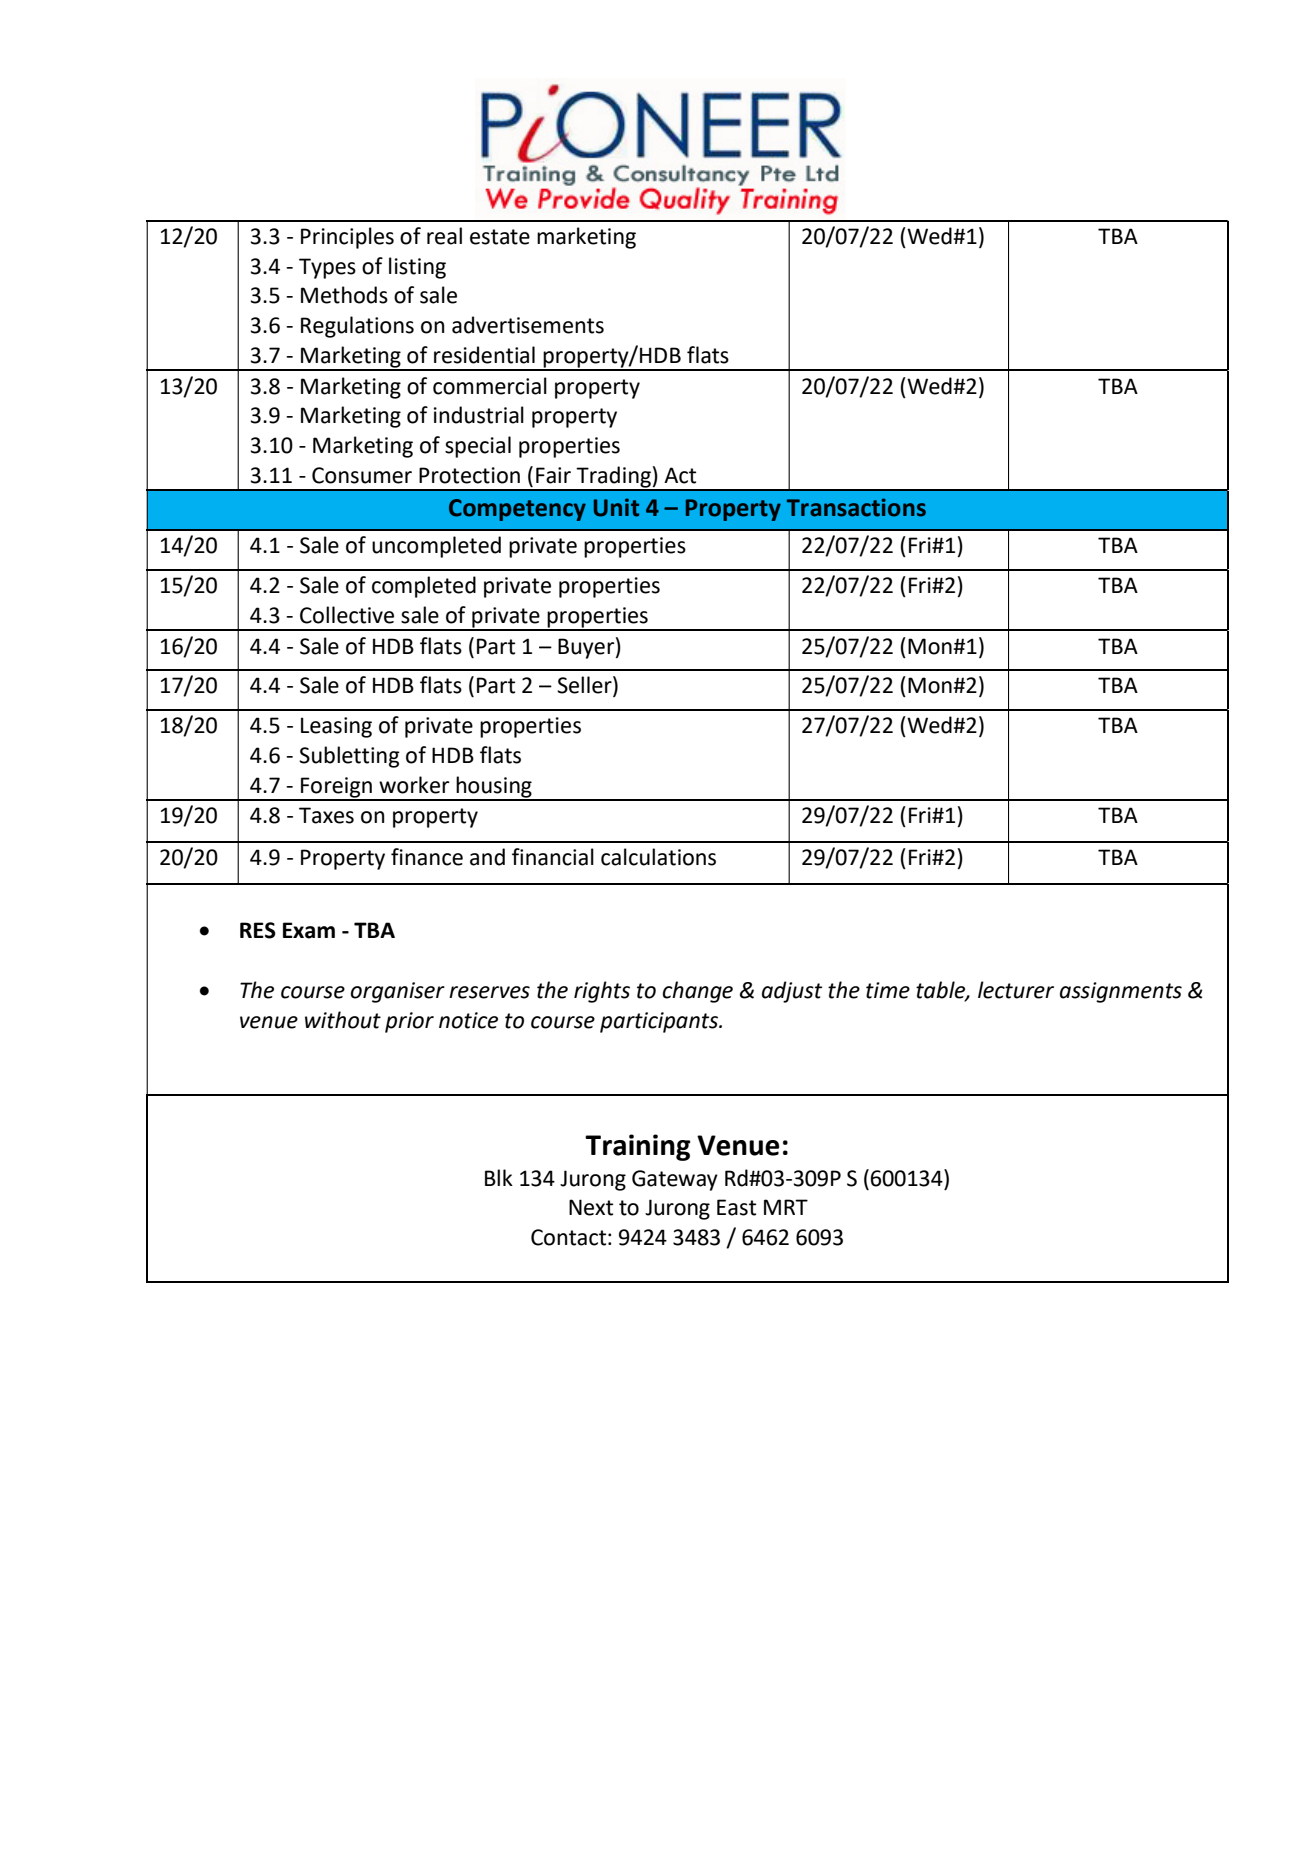  Describe the element at coordinates (856, 507) in the screenshot. I see `Transactions` at that location.
